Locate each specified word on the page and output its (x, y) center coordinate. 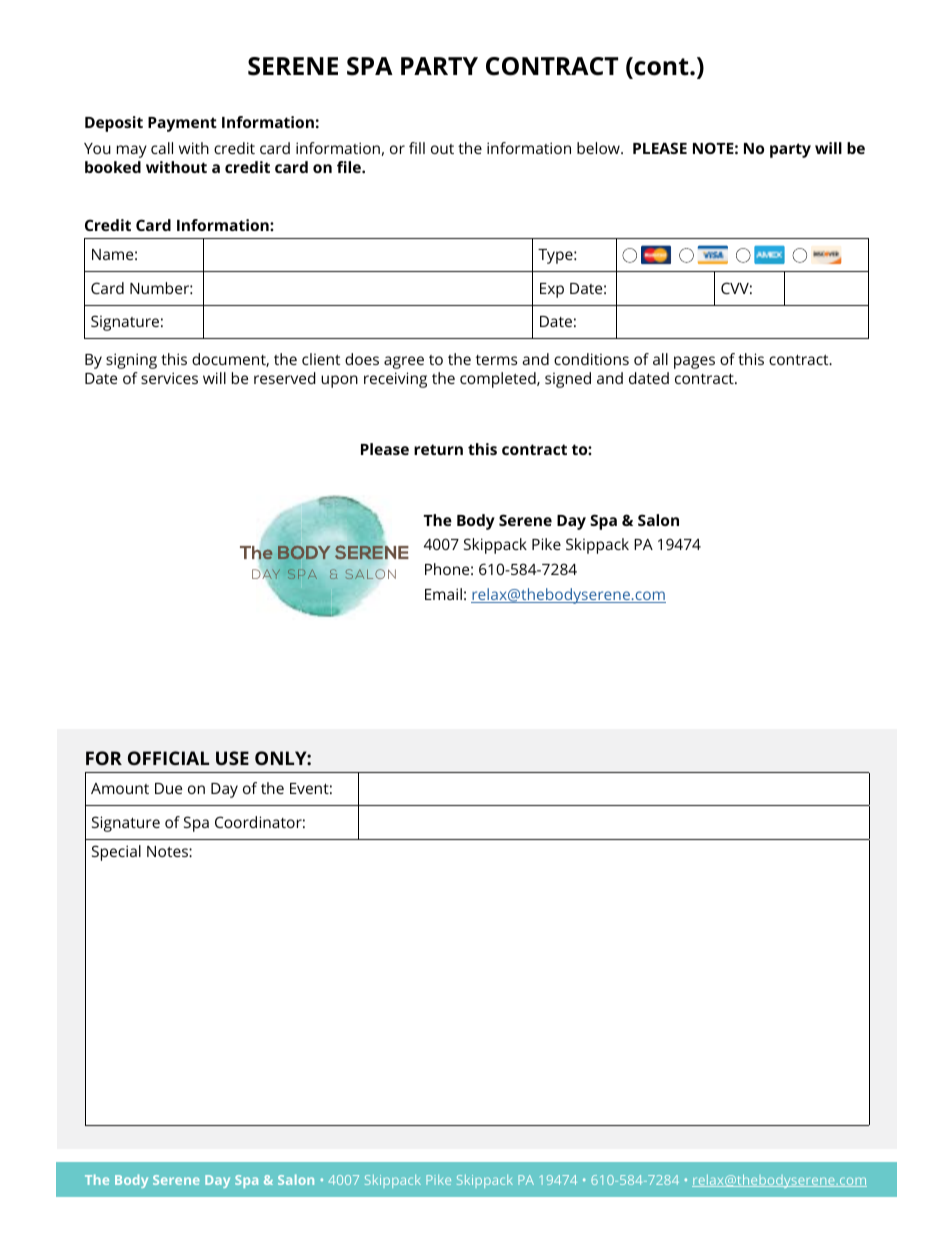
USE (232, 758)
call (162, 148)
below (599, 148)
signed (568, 380)
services (169, 378)
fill (417, 148)
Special (116, 853)
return (438, 449)
